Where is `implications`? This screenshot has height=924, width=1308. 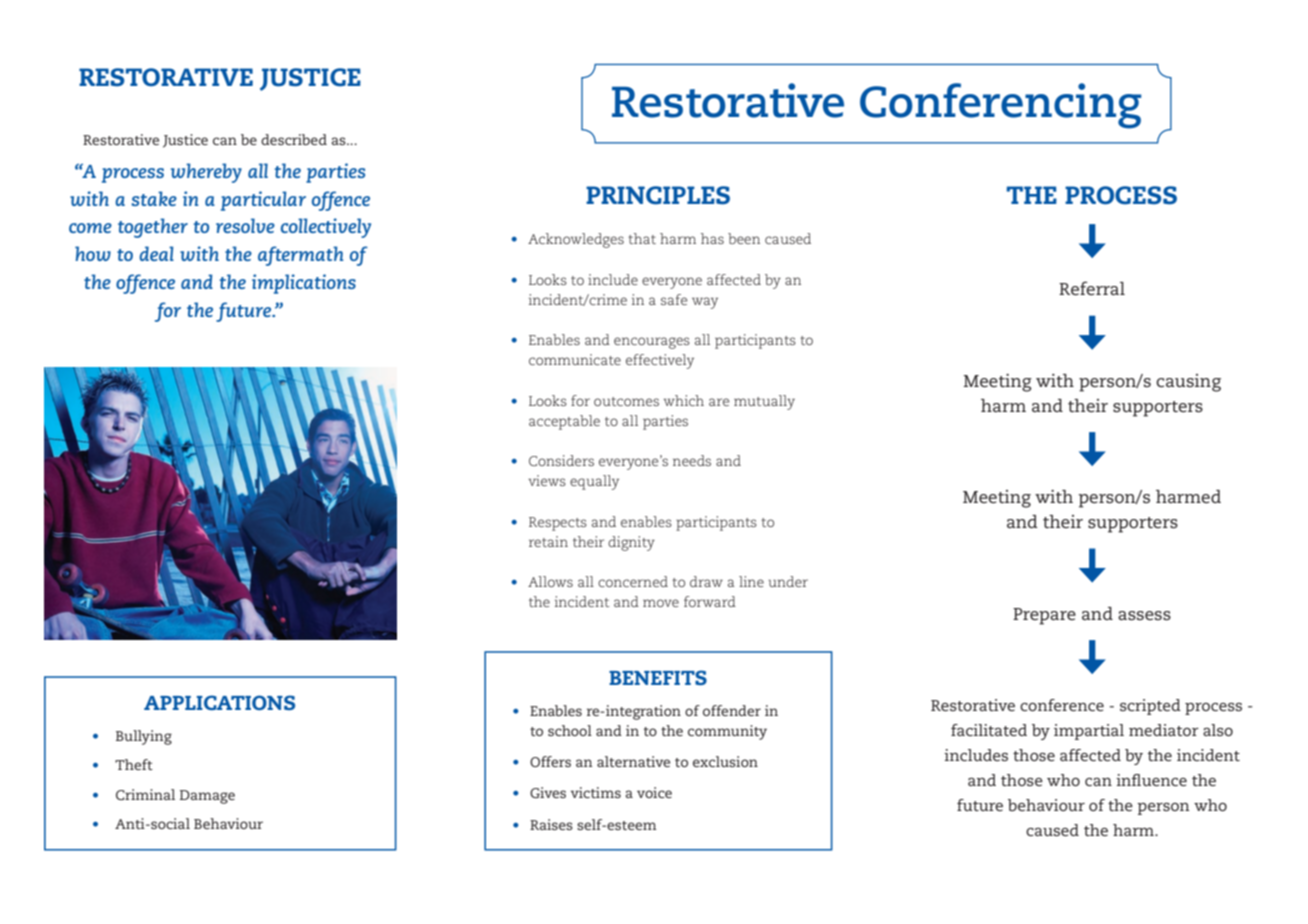
implications is located at coordinates (304, 284).
